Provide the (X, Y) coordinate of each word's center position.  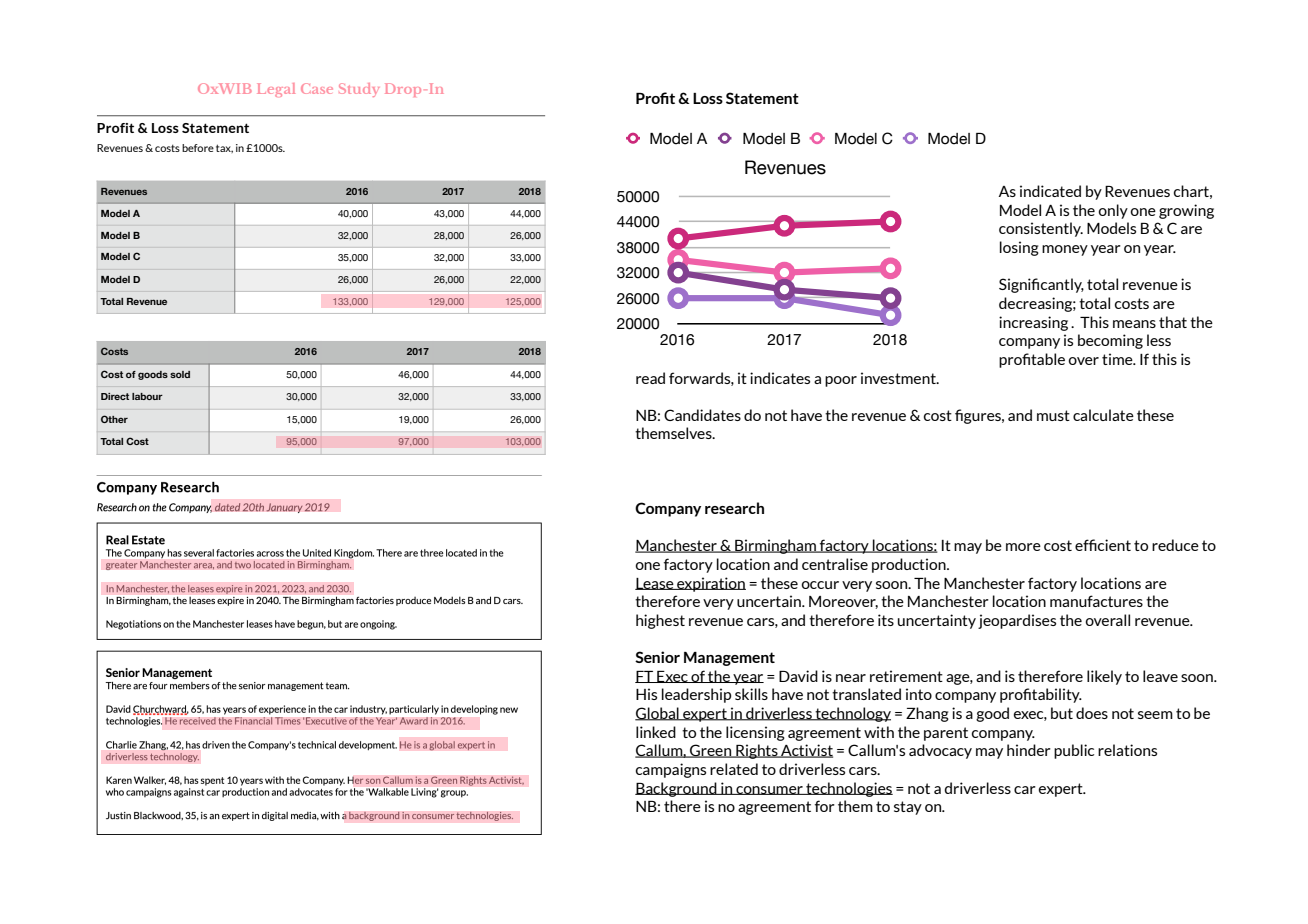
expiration (710, 584)
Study (359, 90)
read (650, 378)
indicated (1050, 191)
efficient (1103, 545)
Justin (118, 815)
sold (180, 374)
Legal (276, 90)
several (200, 553)
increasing (1033, 323)
